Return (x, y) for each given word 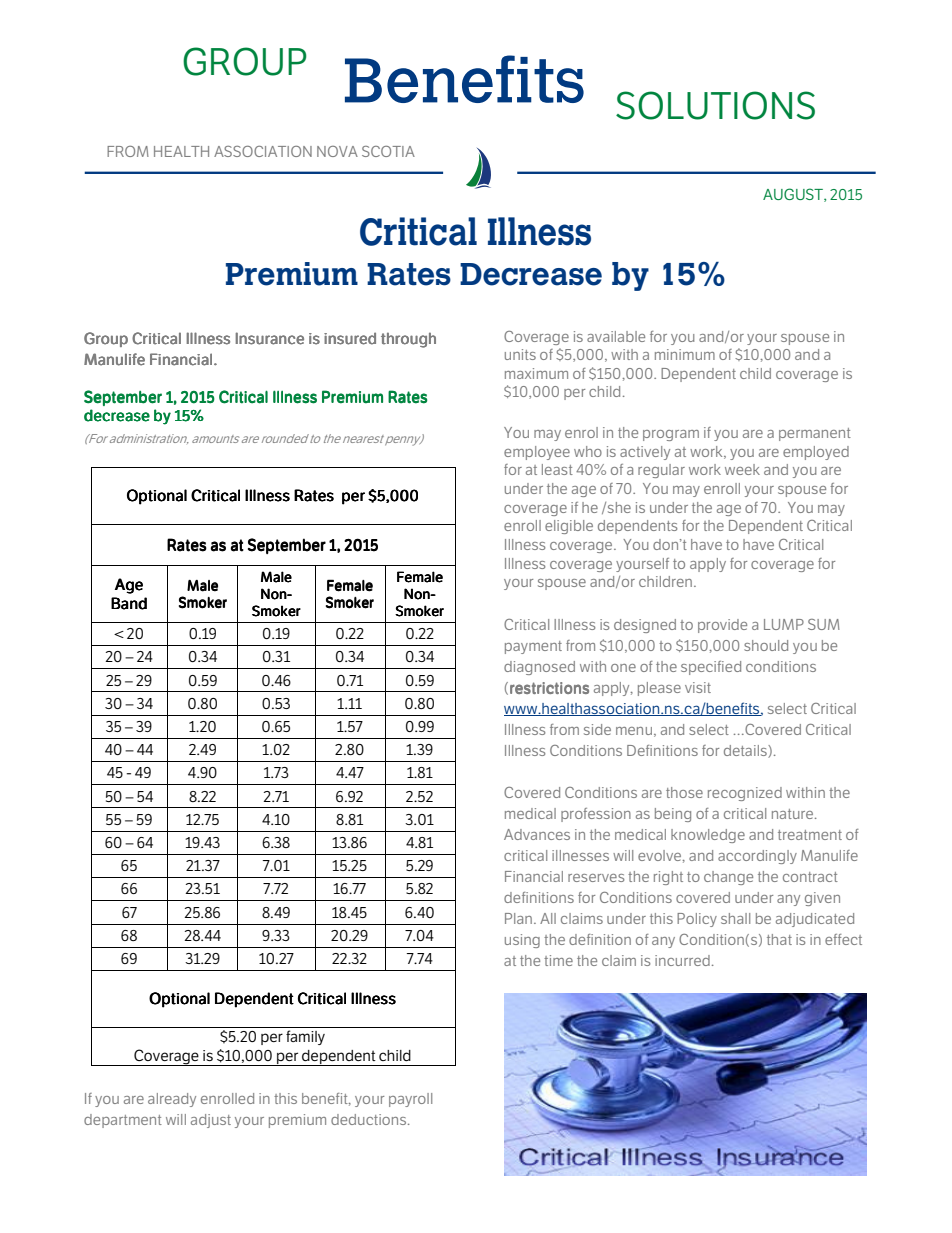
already (172, 1100)
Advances (537, 834)
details (746, 751)
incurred (682, 960)
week (742, 469)
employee (537, 453)
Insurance (269, 338)
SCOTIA (388, 151)
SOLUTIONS (715, 105)
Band (129, 603)
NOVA (337, 151)
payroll (410, 1100)
